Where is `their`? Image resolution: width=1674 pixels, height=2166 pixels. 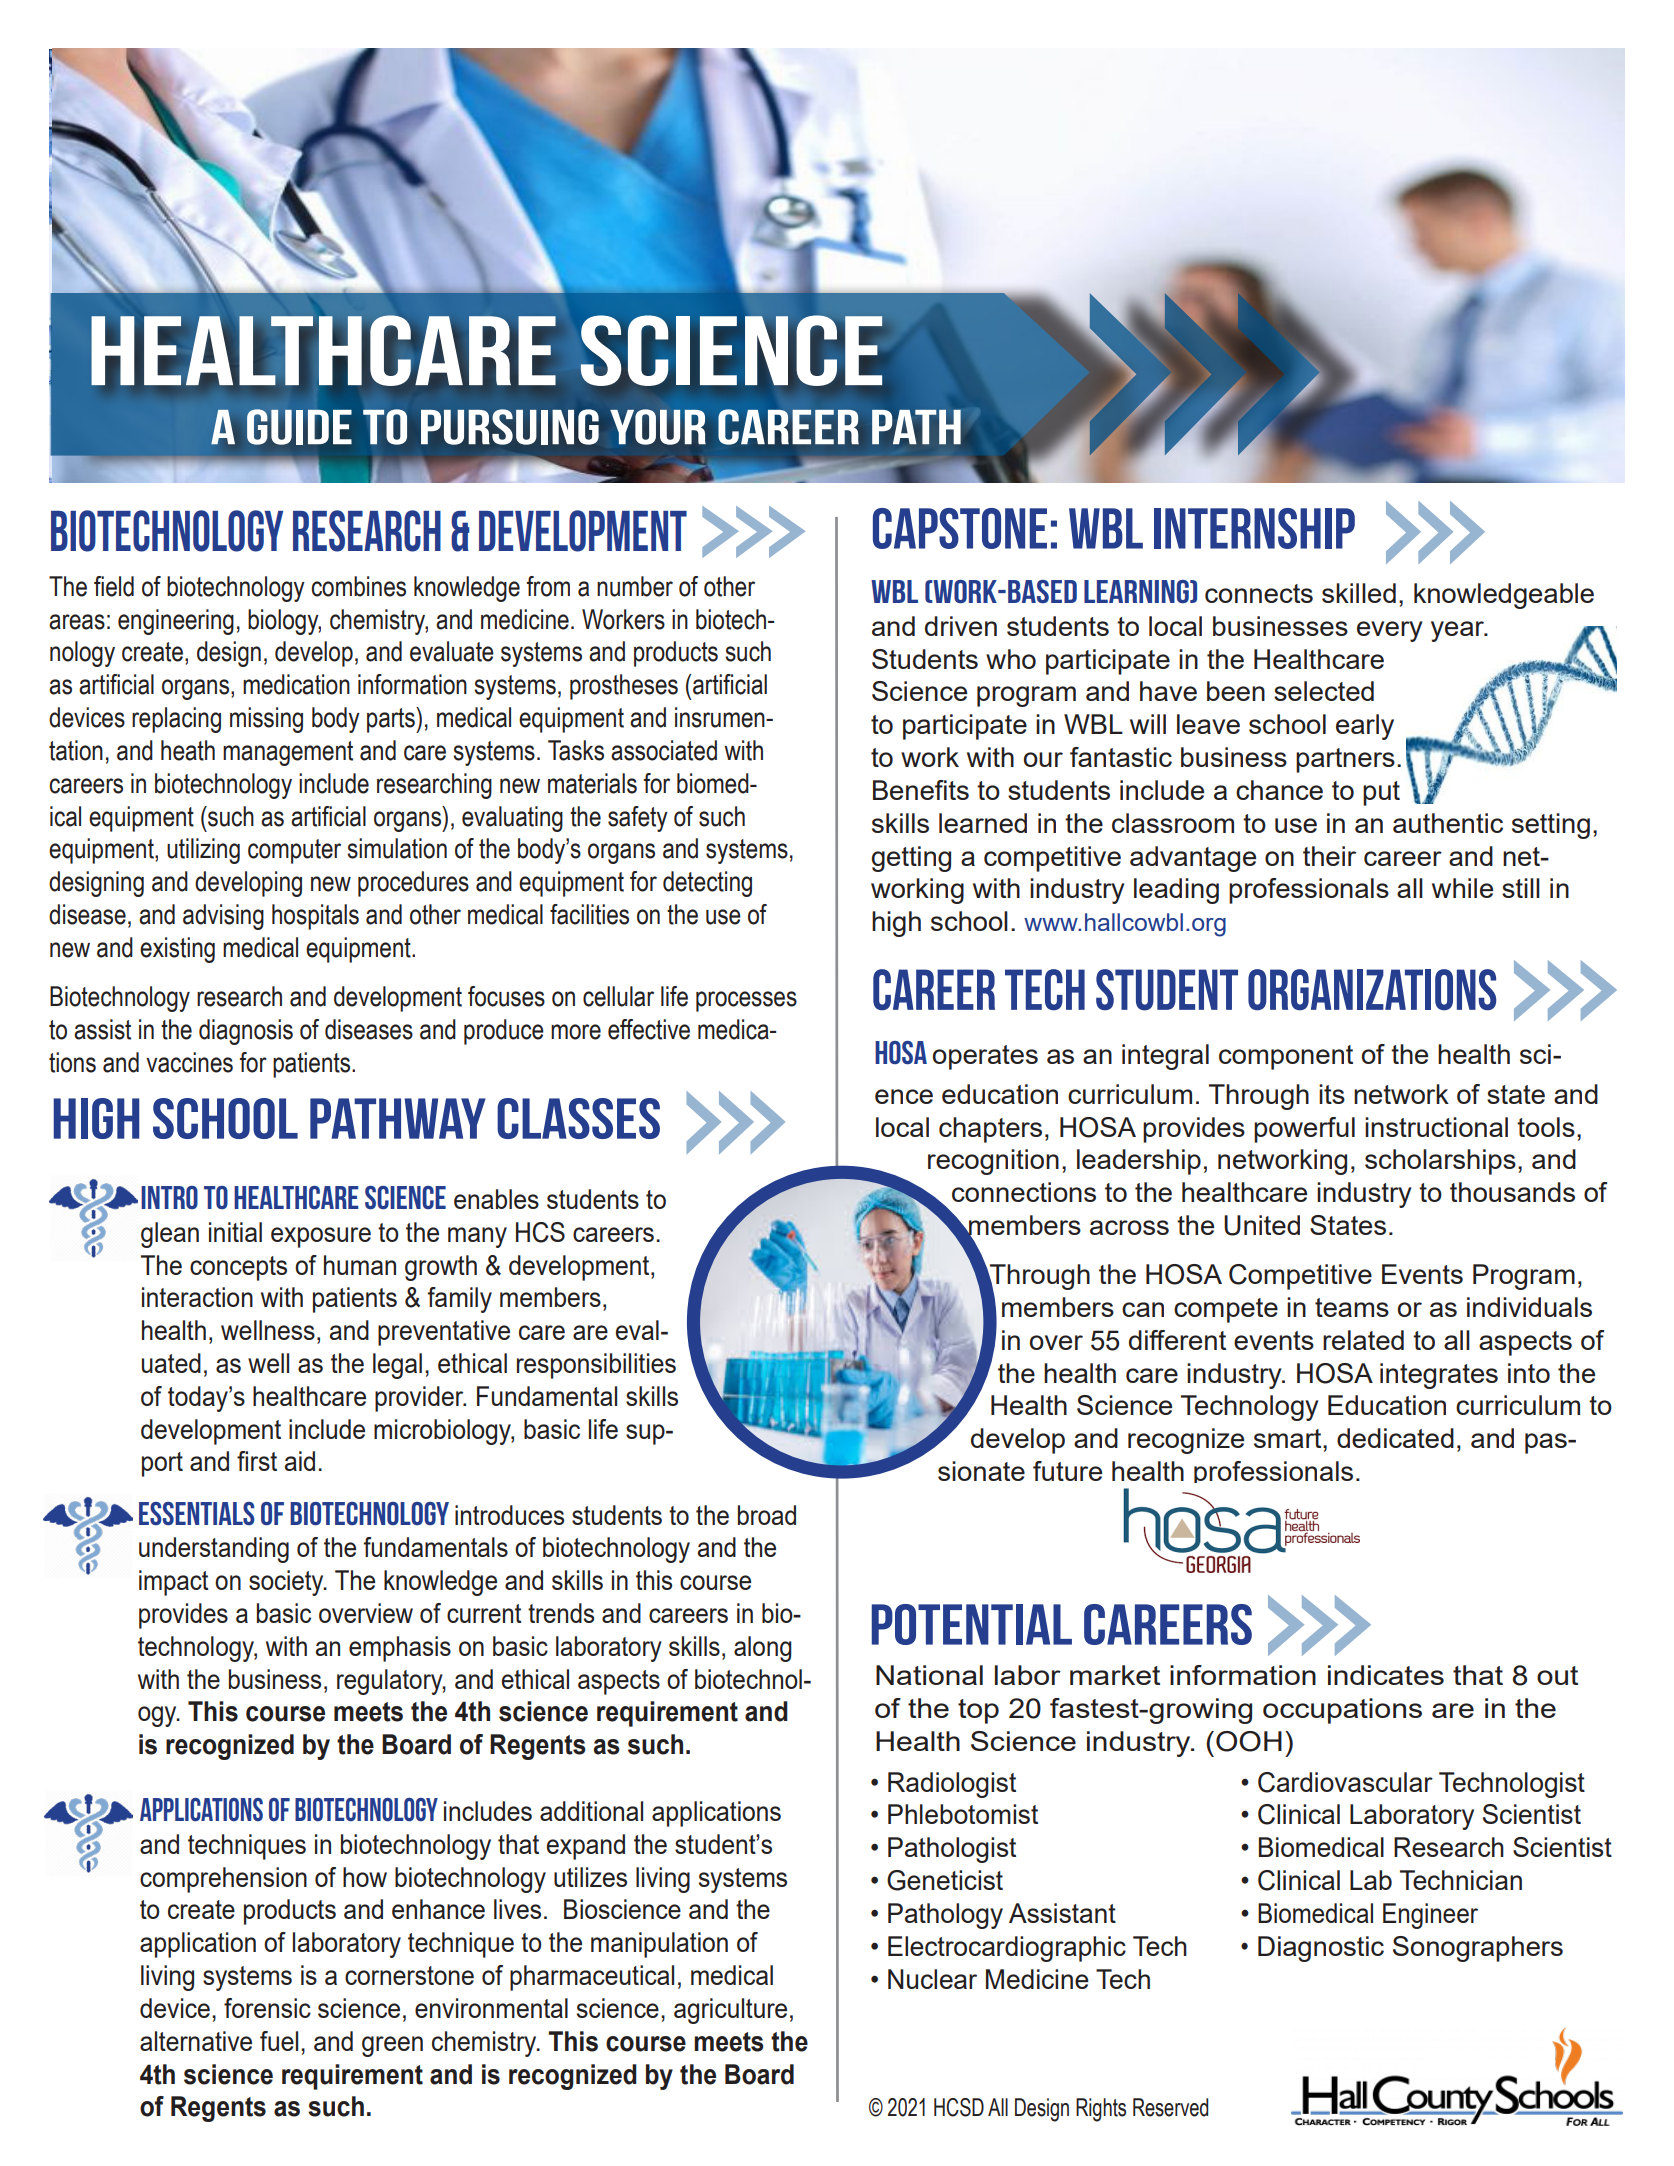
their is located at coordinates (1329, 856).
